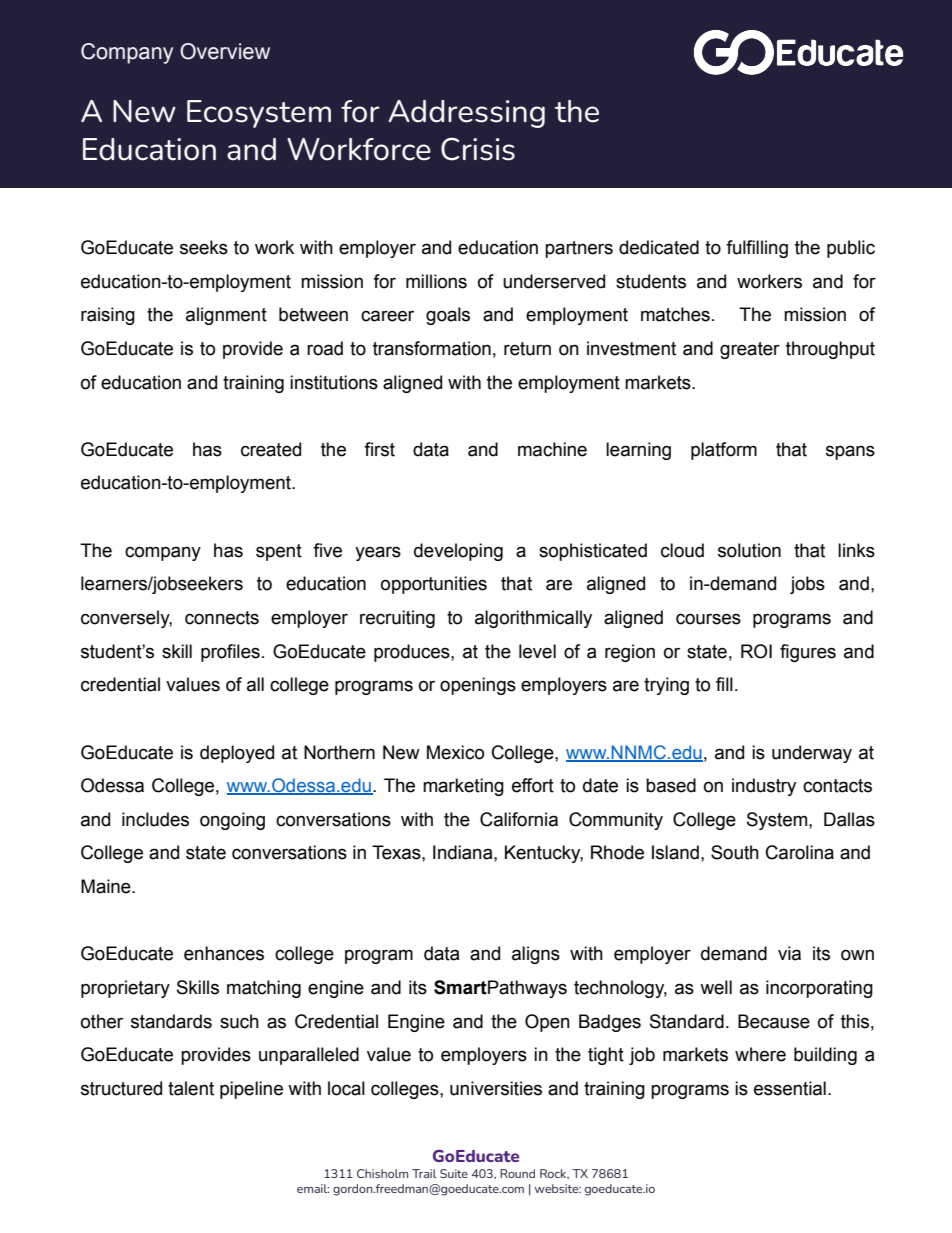 The height and width of the document is (1233, 952). Describe the element at coordinates (191, 1088) in the document. I see `talent` at that location.
